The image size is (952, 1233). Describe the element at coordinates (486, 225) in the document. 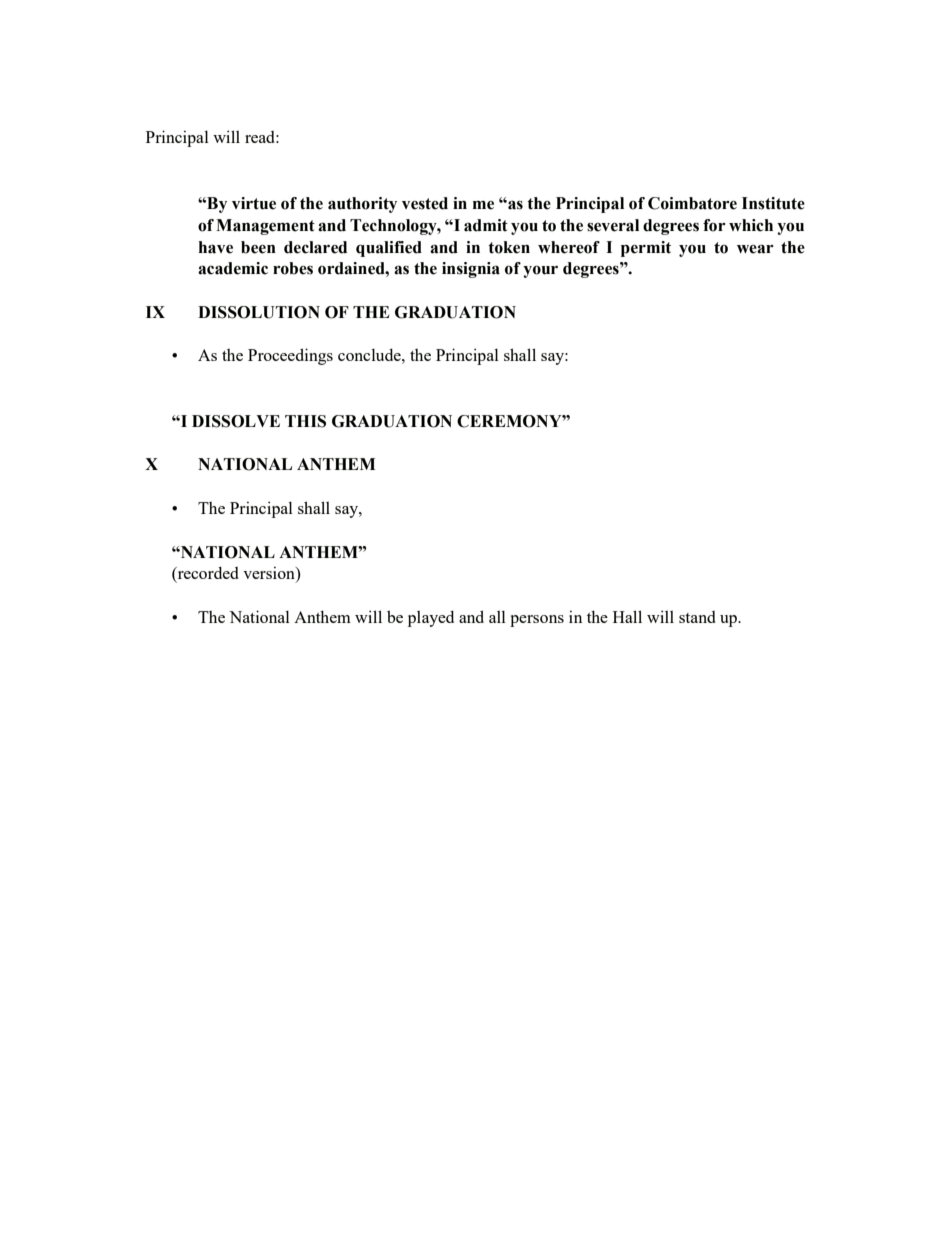

I see `admit` at that location.
